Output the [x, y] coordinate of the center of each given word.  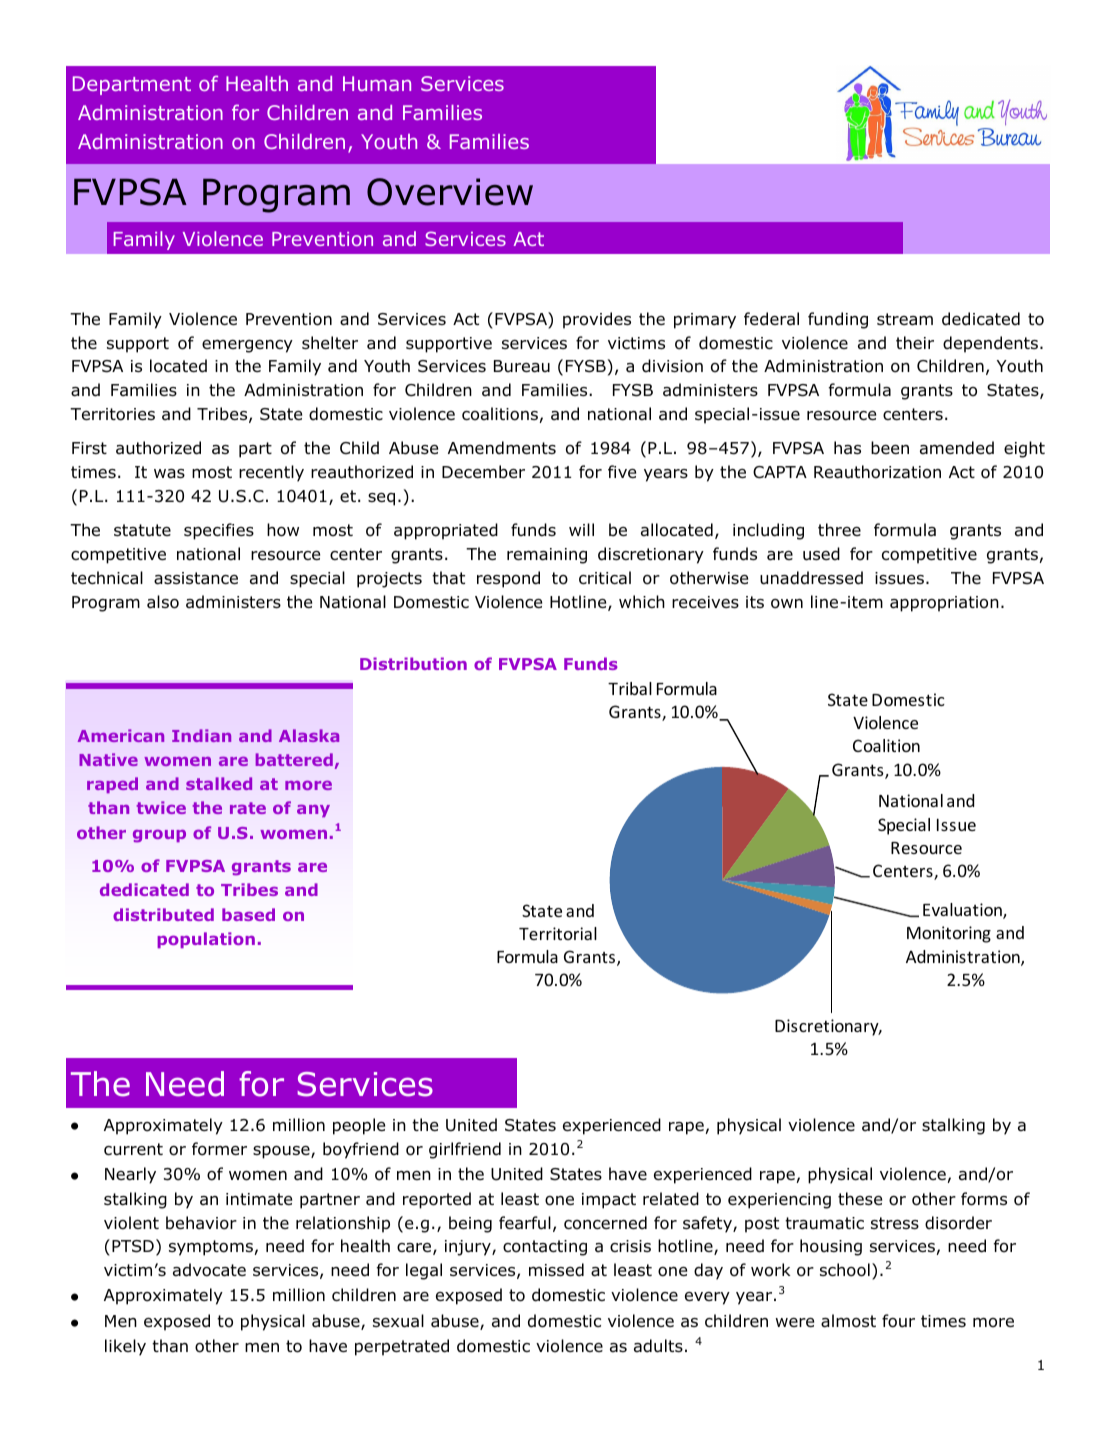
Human [377, 83]
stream [905, 319]
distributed [163, 914]
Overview [450, 192]
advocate [209, 1270]
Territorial [558, 933]
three [839, 529]
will [581, 529]
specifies [219, 531]
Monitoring [949, 934]
